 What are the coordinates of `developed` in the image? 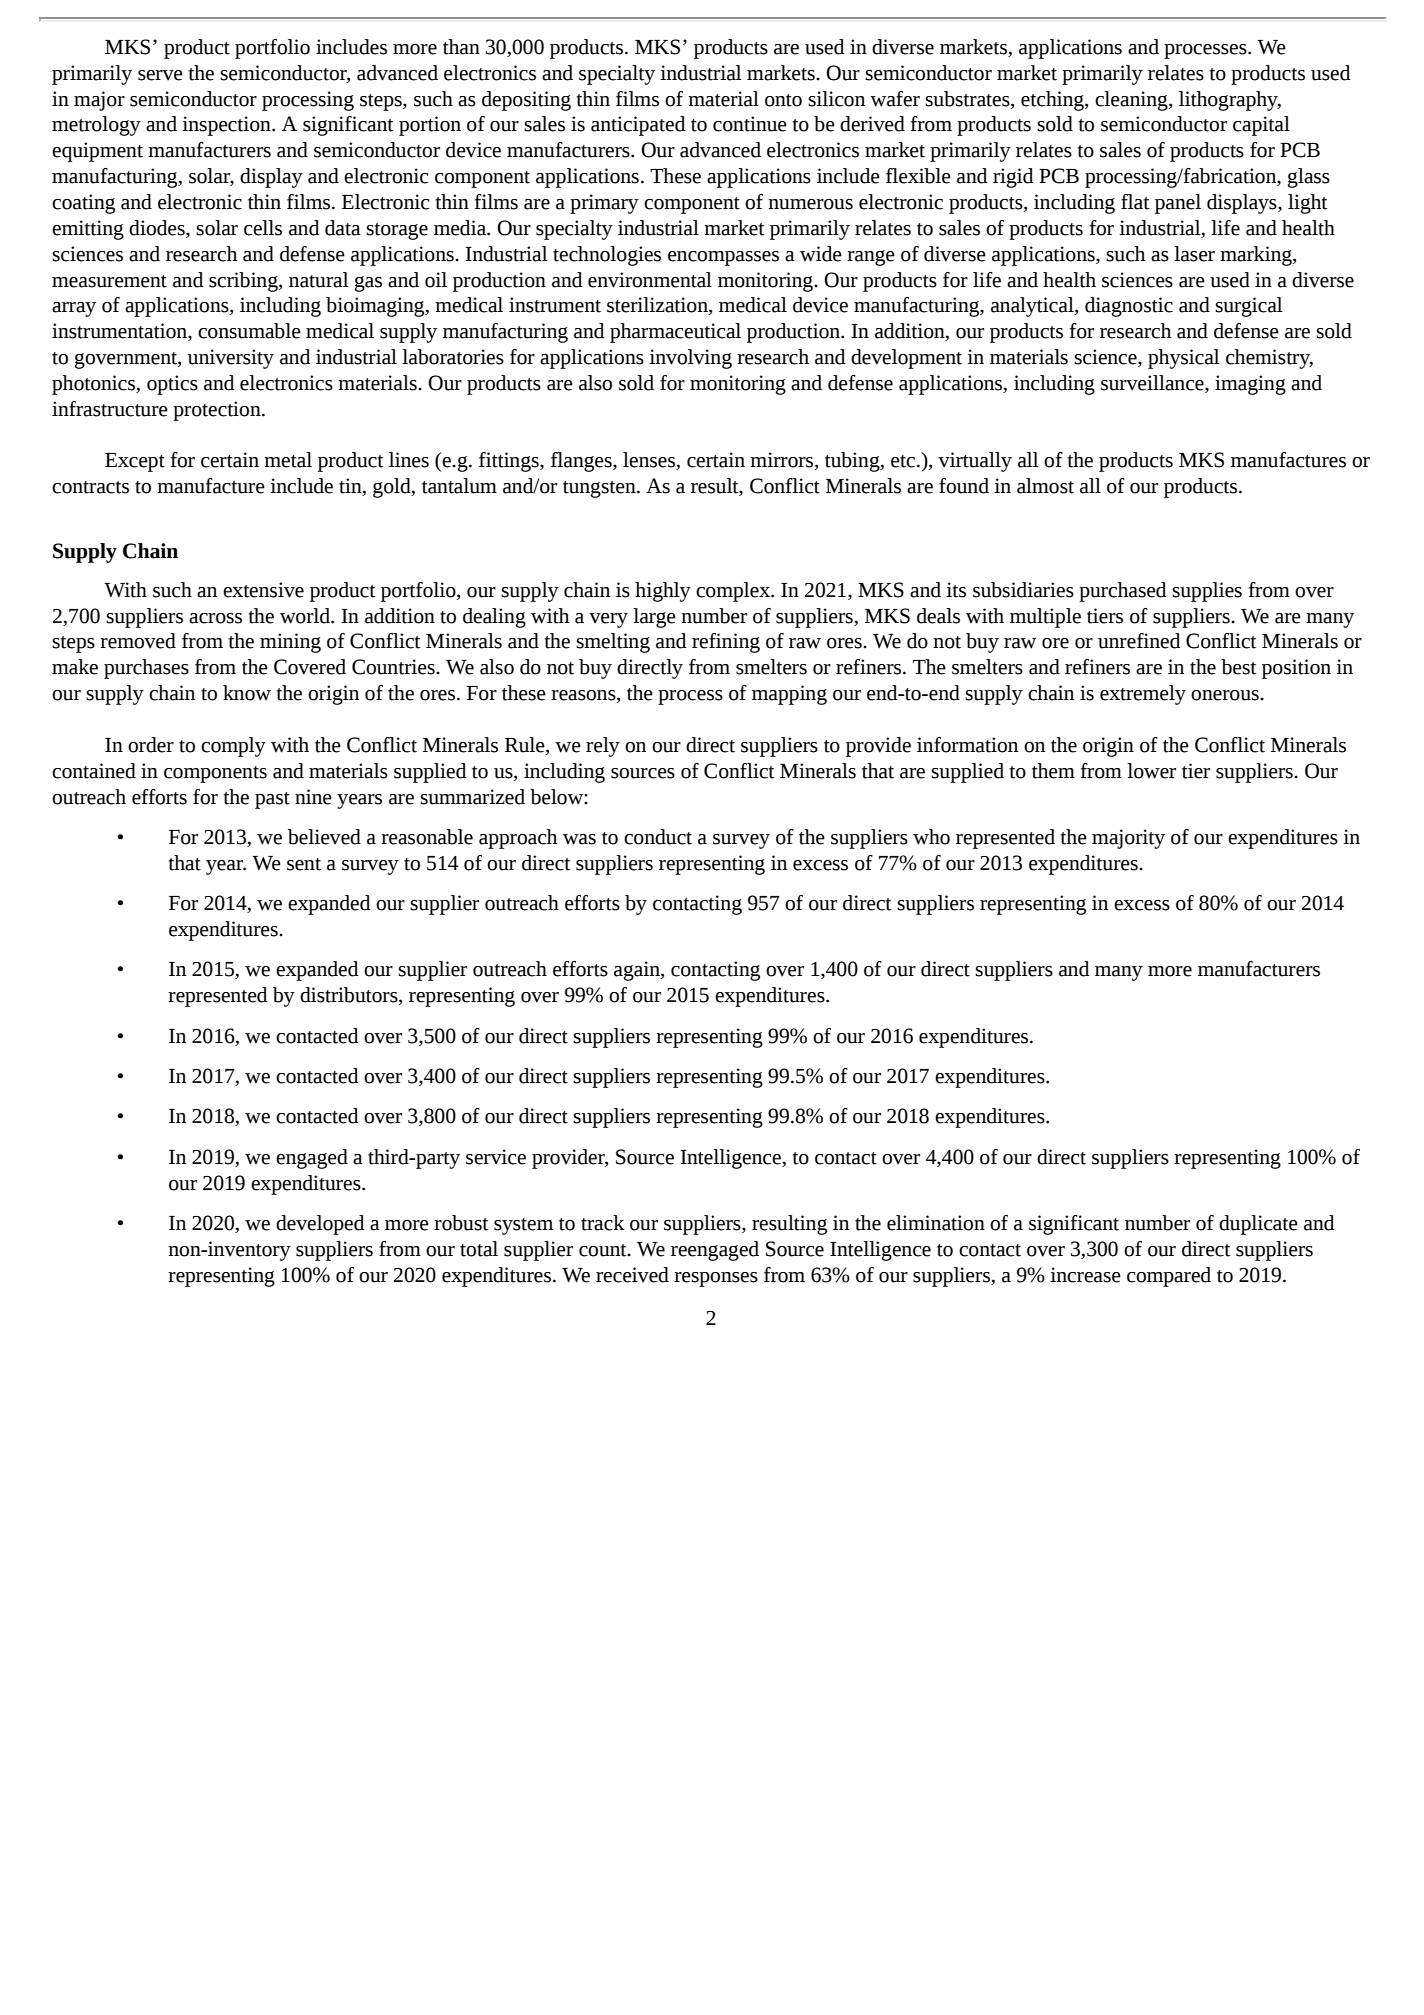 It's located at (320, 1225).
